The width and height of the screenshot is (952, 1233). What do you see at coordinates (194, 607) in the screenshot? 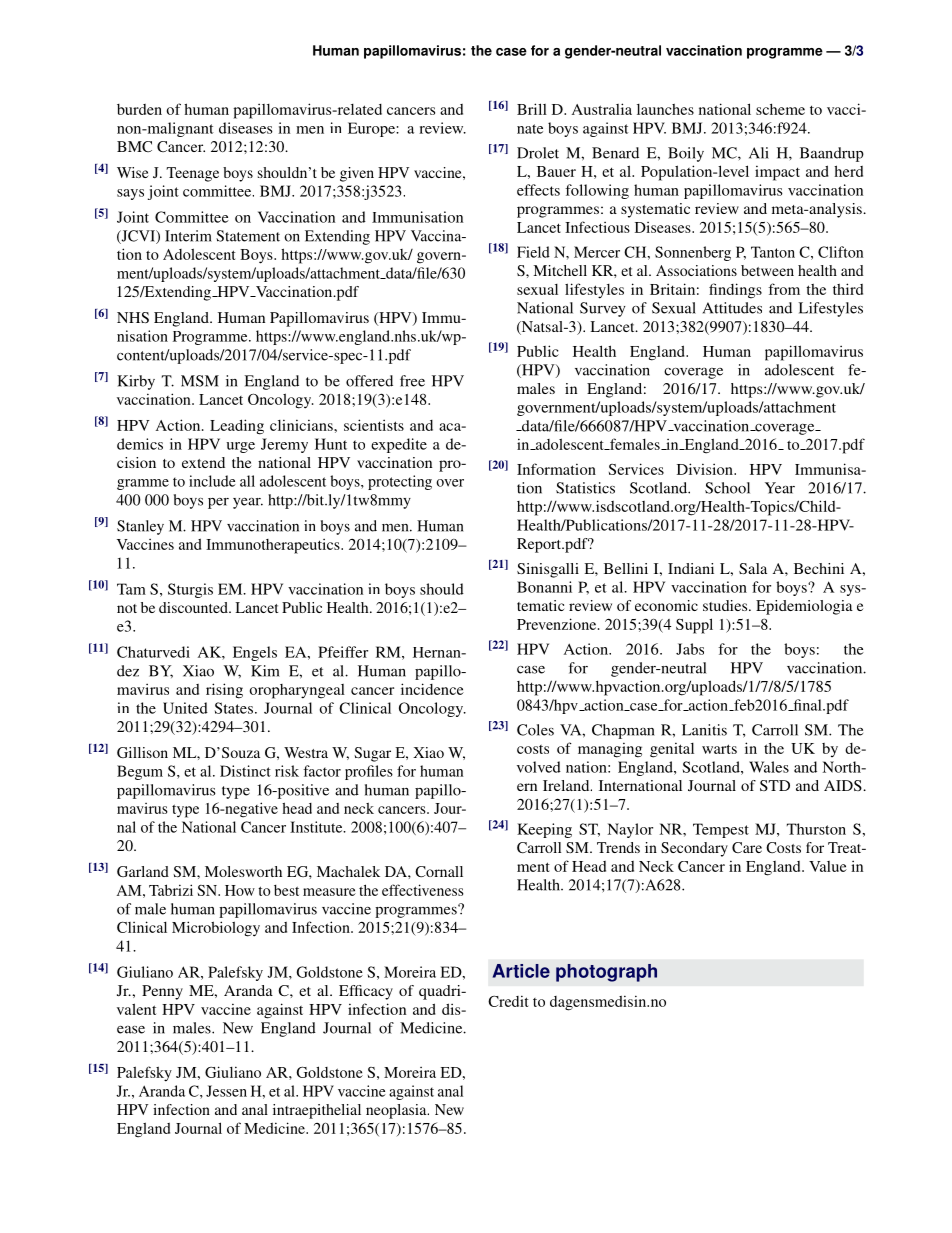
I see `discounted` at bounding box center [194, 607].
